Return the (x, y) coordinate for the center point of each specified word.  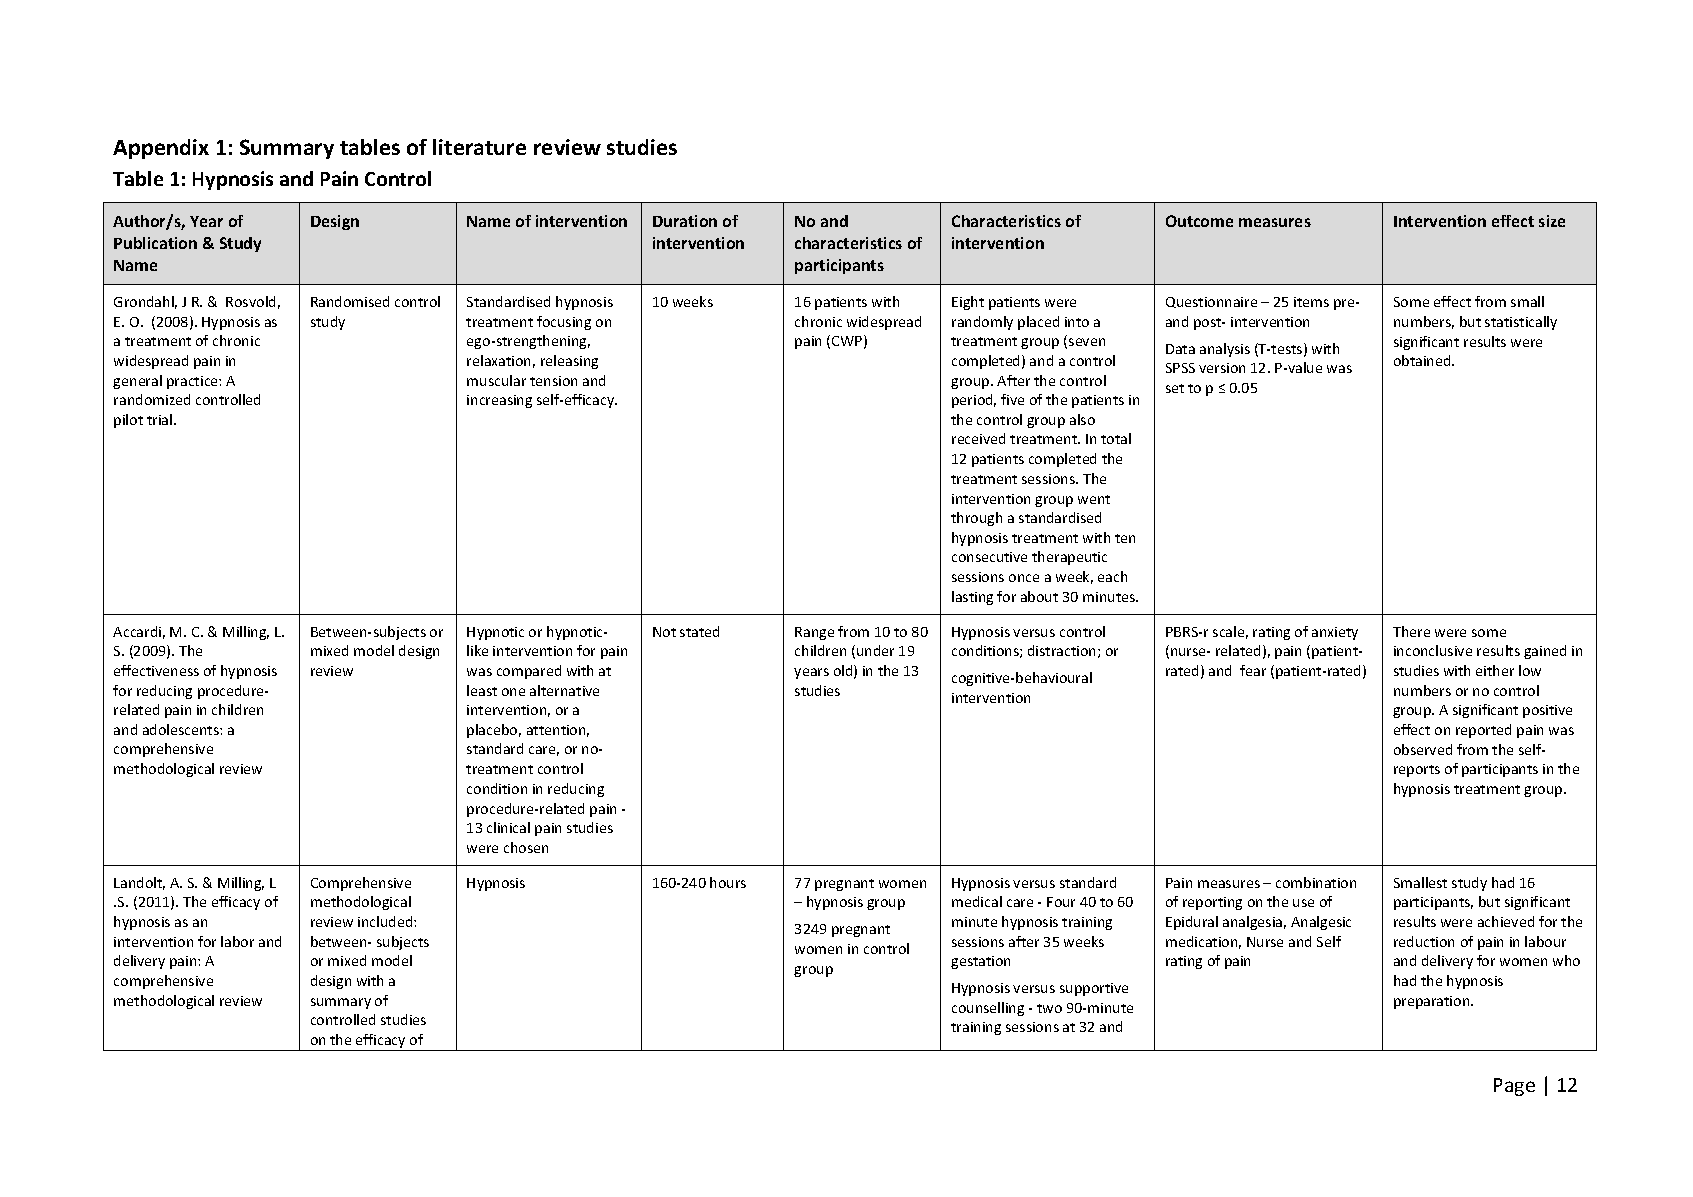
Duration (685, 221)
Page (1514, 1087)
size (1552, 221)
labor (237, 941)
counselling (988, 1009)
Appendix (161, 149)
